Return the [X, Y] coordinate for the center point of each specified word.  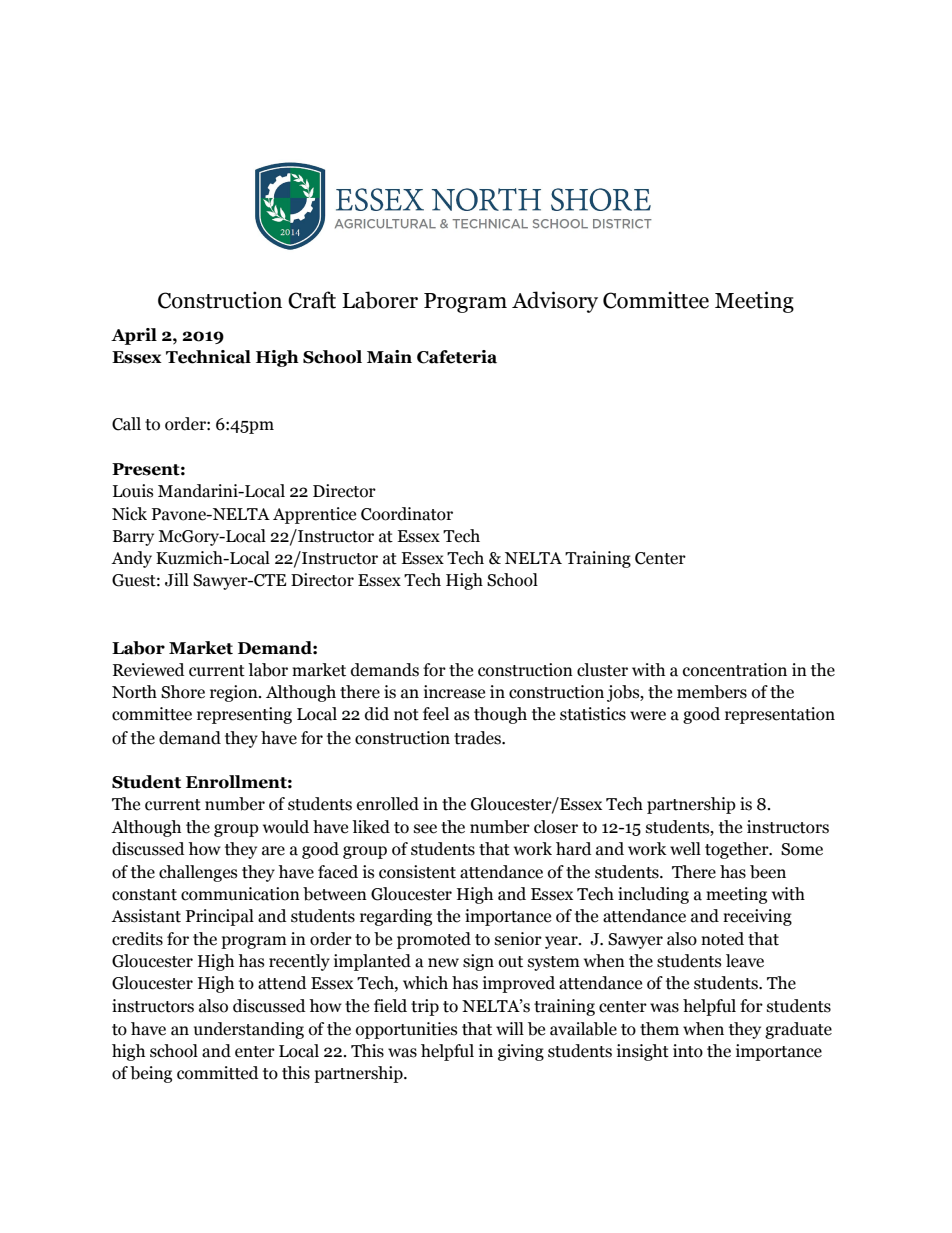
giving [521, 1052]
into [688, 1051]
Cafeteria [457, 357]
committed [218, 1073]
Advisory [555, 302]
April [134, 336]
